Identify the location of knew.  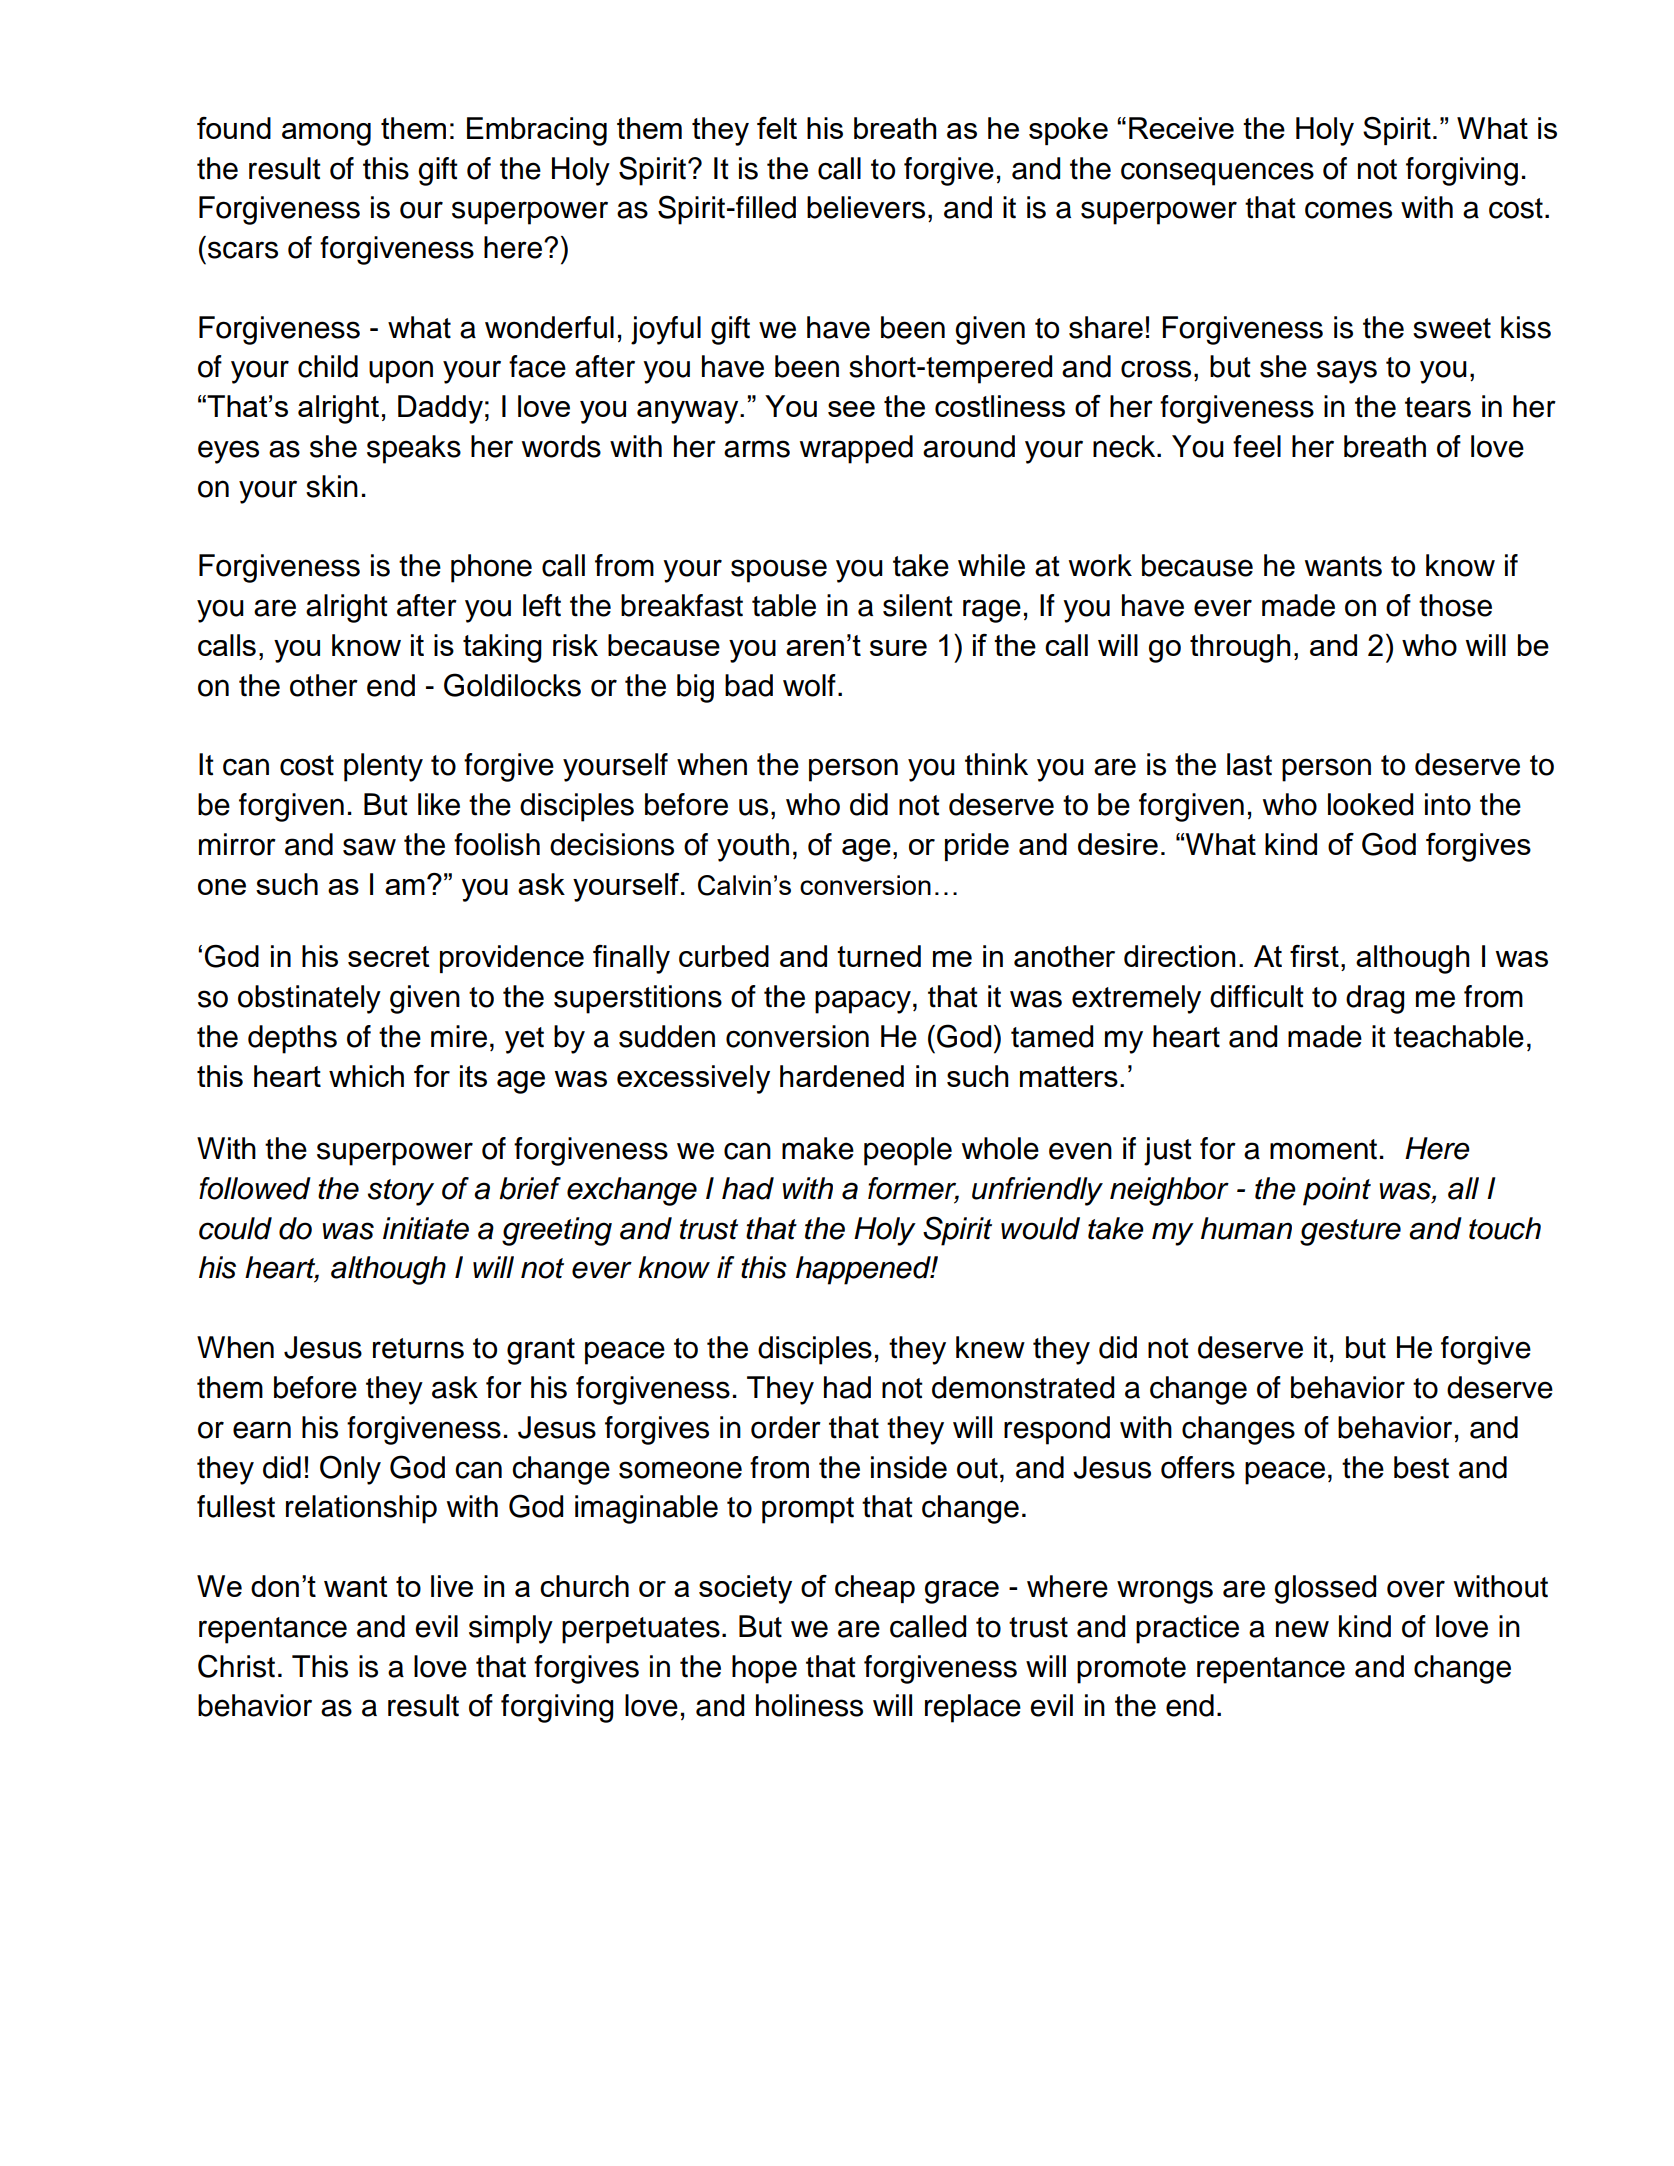
(990, 1347).
